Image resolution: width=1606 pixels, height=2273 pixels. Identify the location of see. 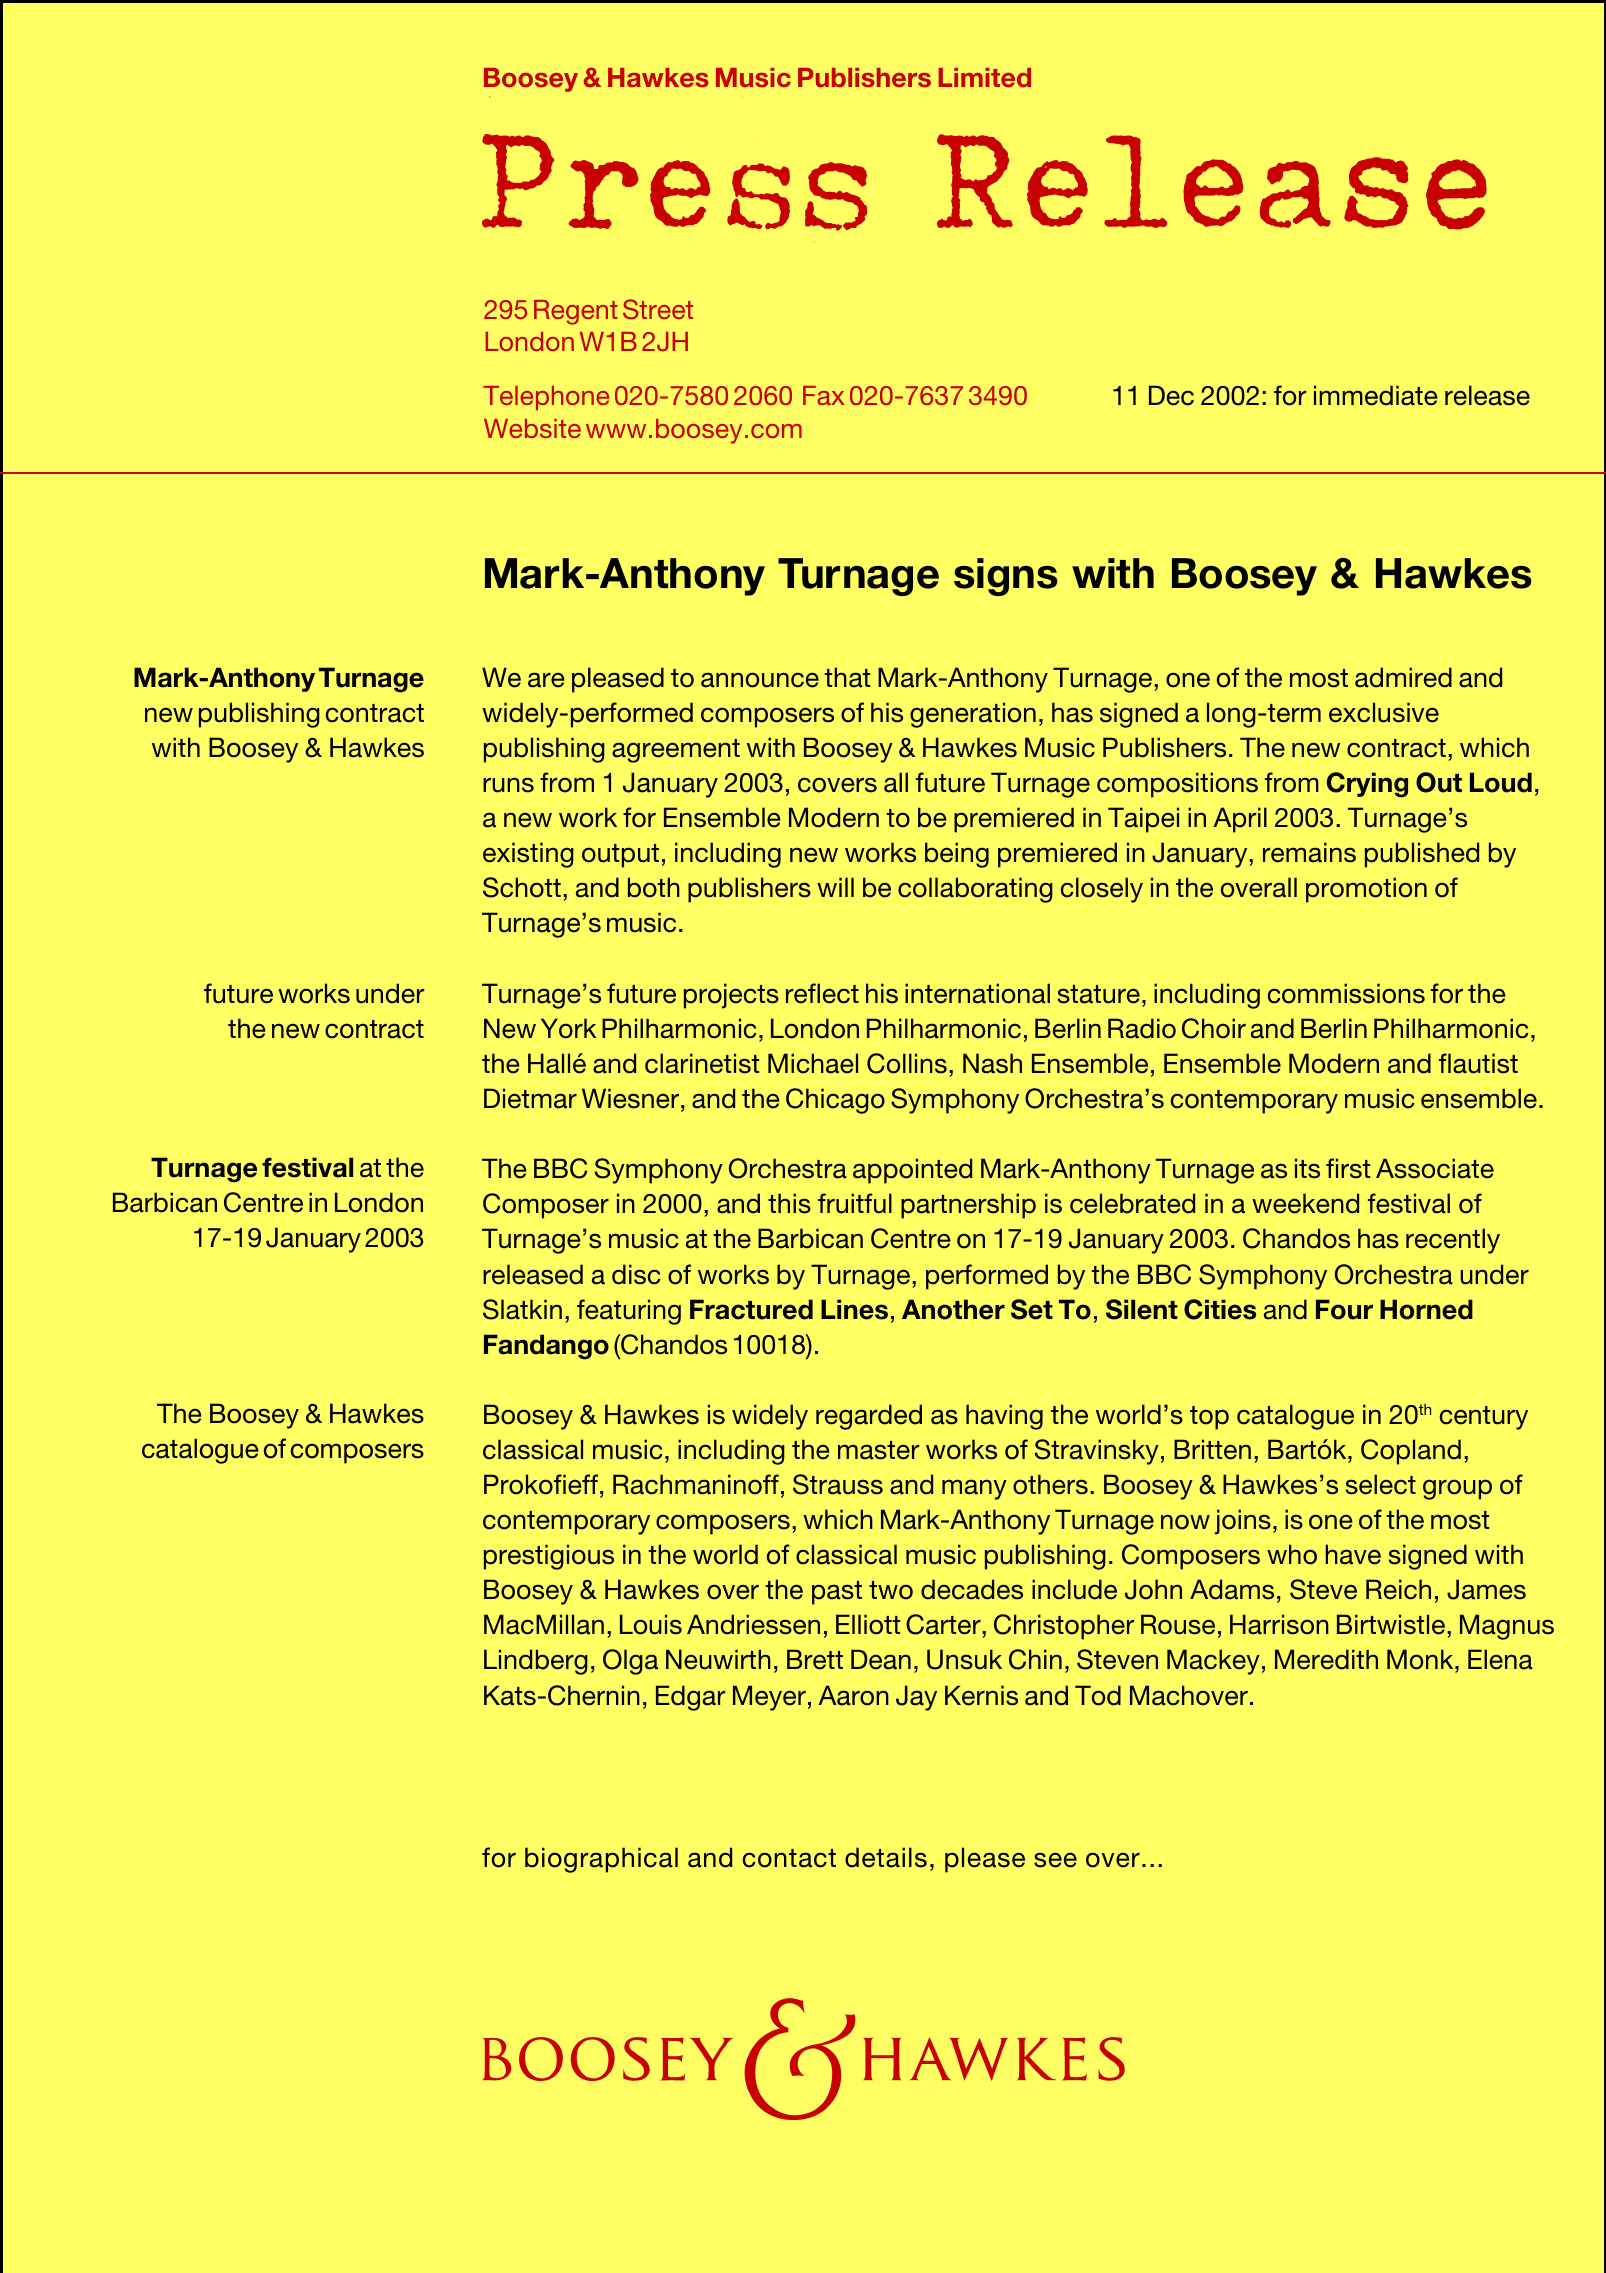
(1055, 1860).
